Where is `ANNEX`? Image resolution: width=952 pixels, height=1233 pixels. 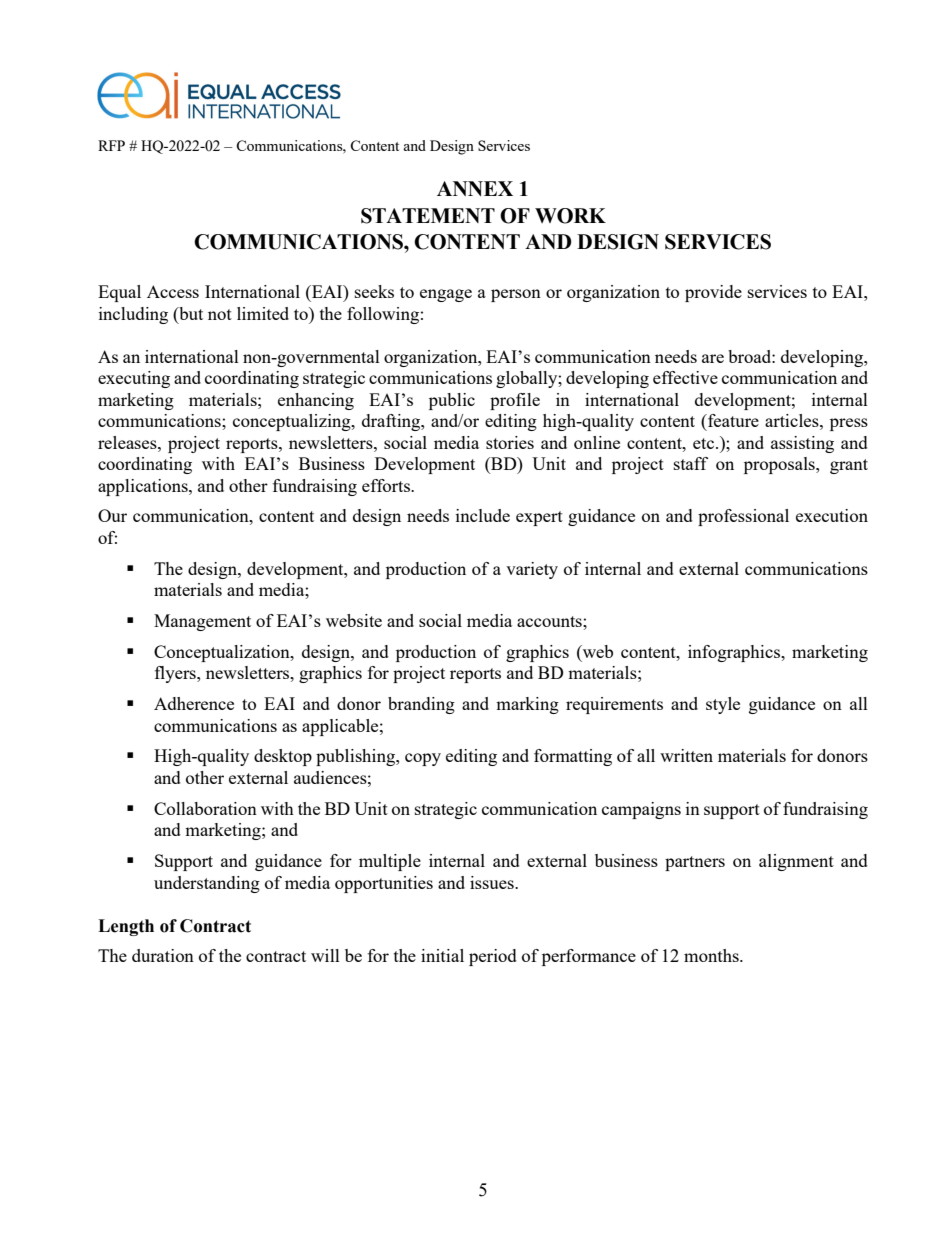 ANNEX is located at coordinates (475, 188).
